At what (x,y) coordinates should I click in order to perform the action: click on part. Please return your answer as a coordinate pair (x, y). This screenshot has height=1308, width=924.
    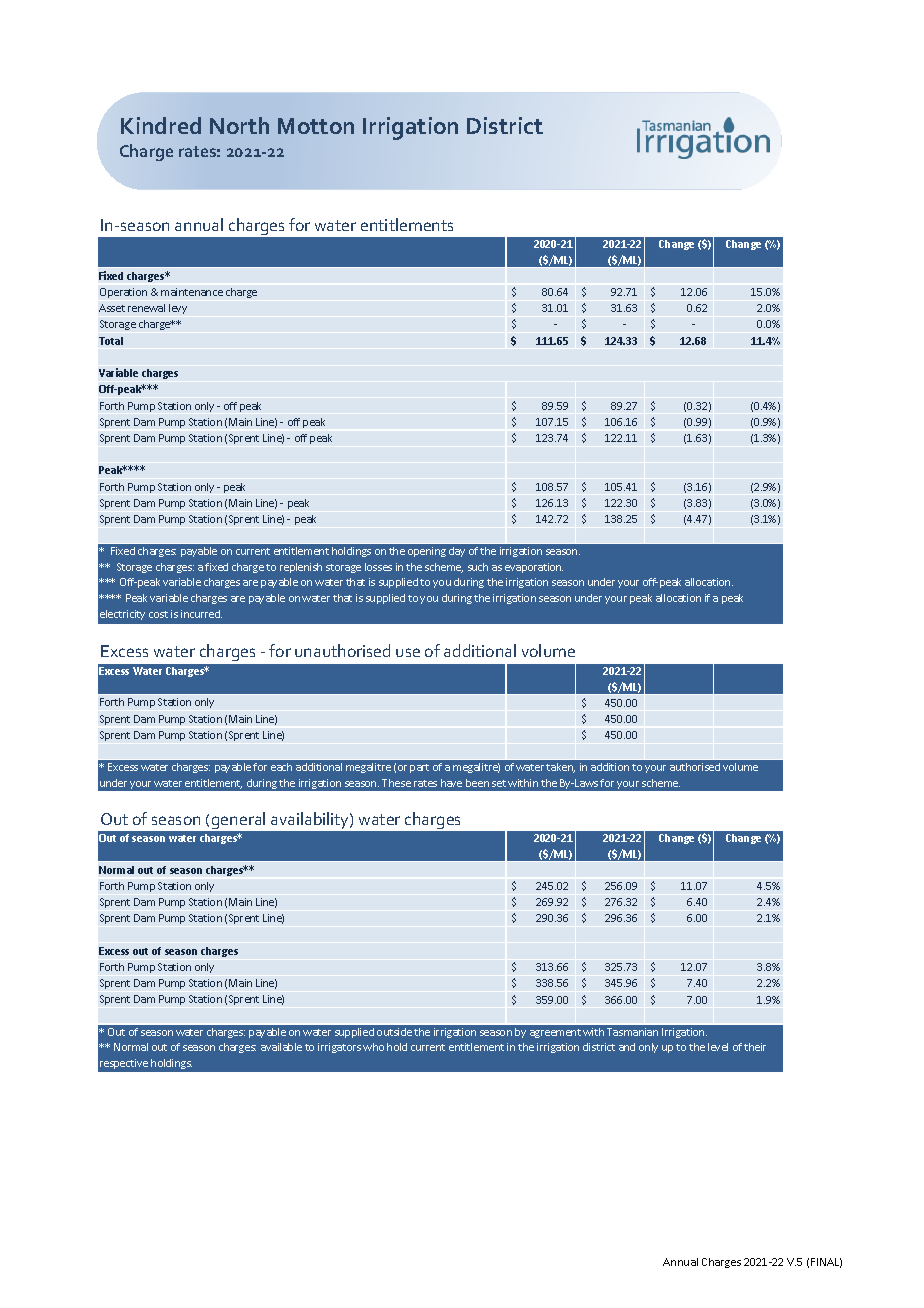
    Looking at the image, I should click on (419, 768).
